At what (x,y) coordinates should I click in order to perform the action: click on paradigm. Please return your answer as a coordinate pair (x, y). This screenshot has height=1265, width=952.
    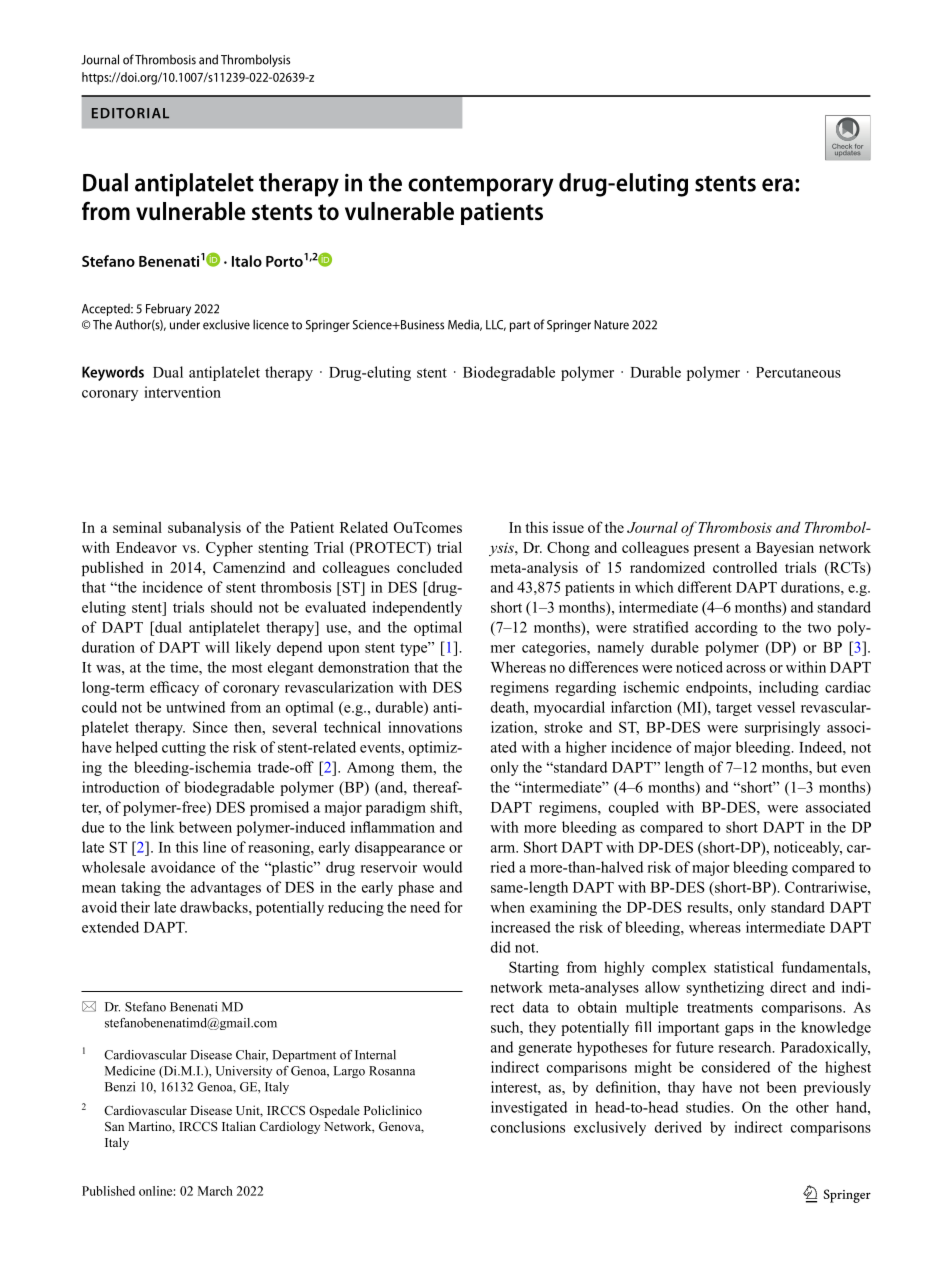
    Looking at the image, I should click on (396, 808).
